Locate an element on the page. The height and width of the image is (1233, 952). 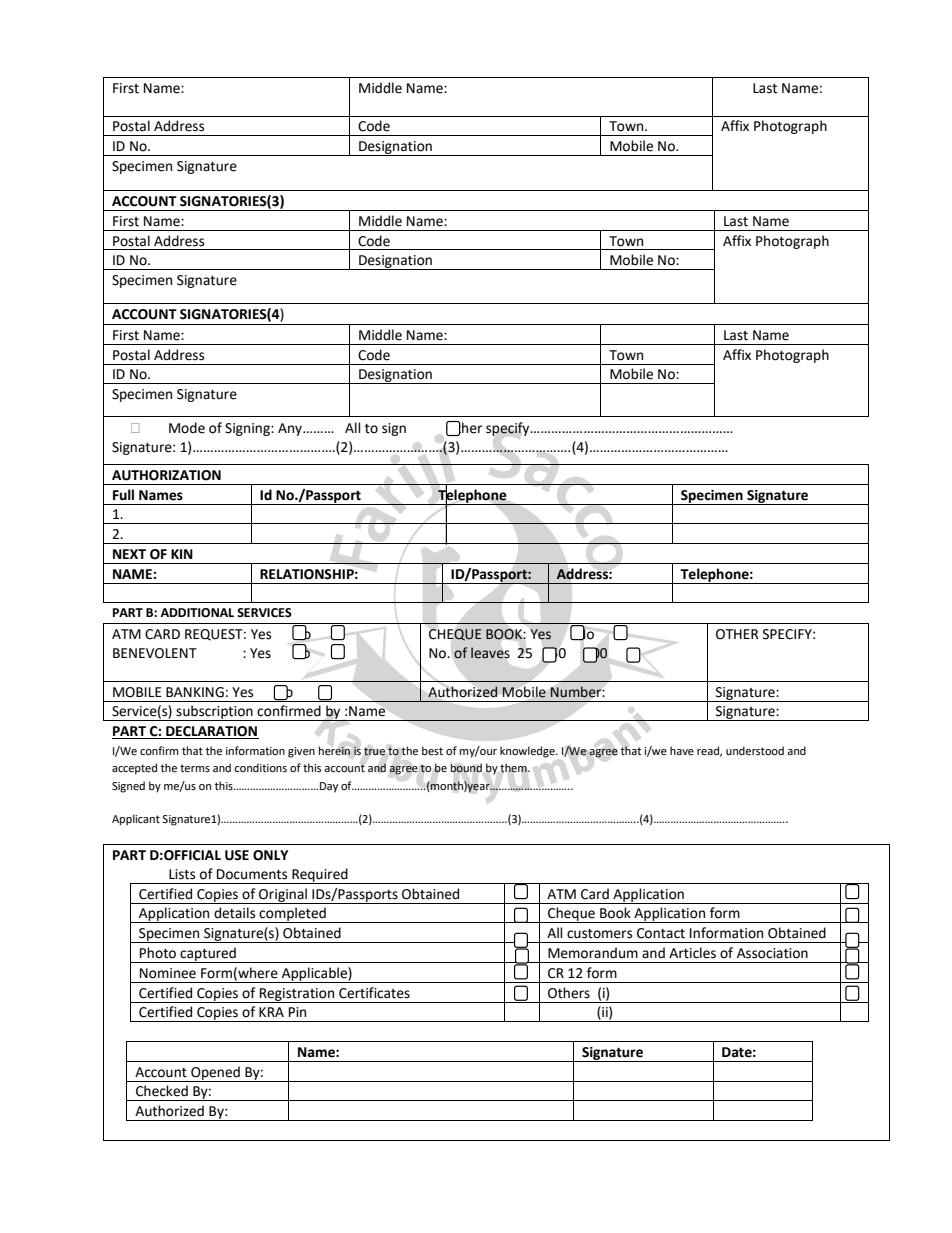
Any is located at coordinates (291, 429).
